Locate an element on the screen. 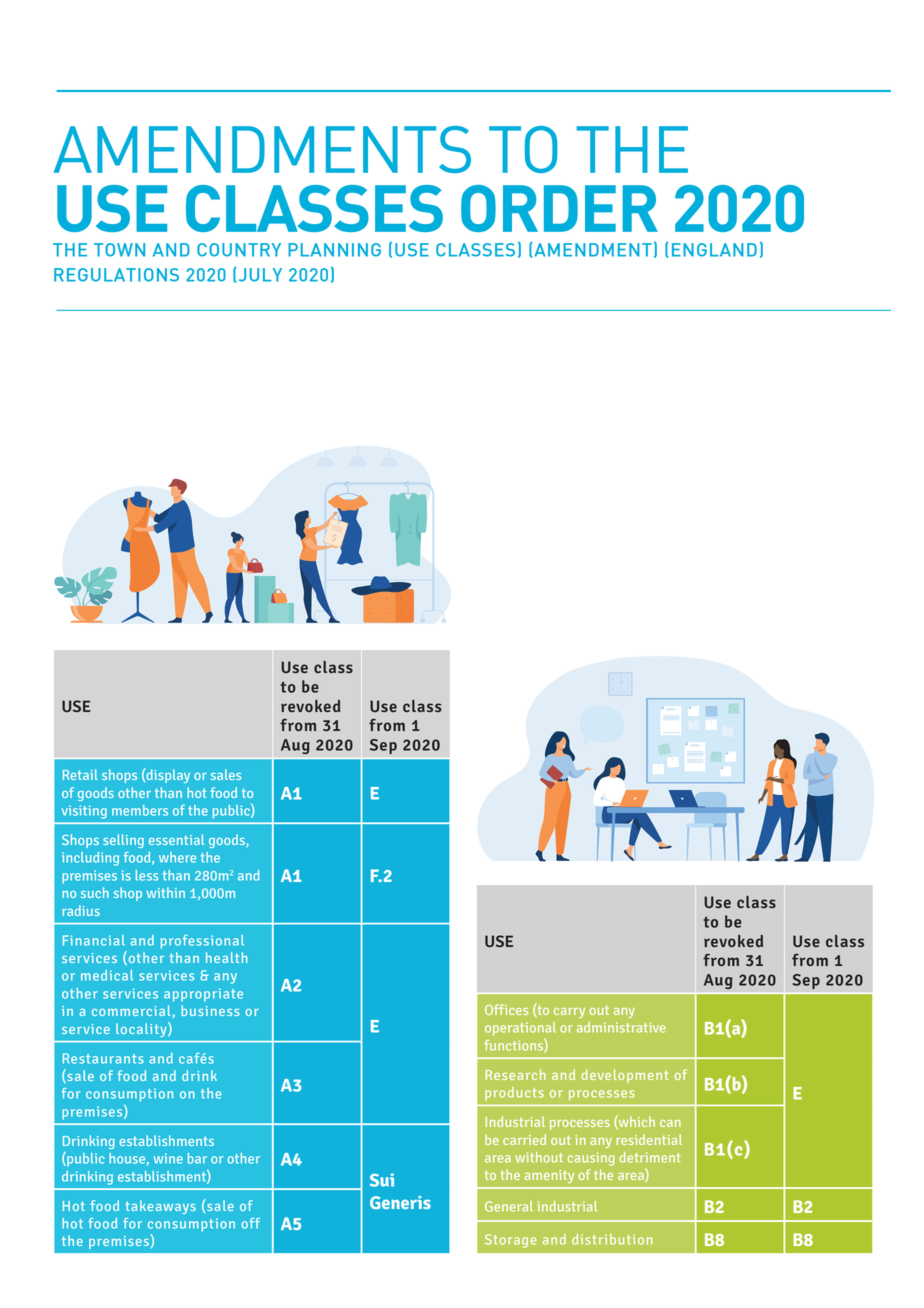 The height and width of the screenshot is (1308, 924). within is located at coordinates (166, 892).
